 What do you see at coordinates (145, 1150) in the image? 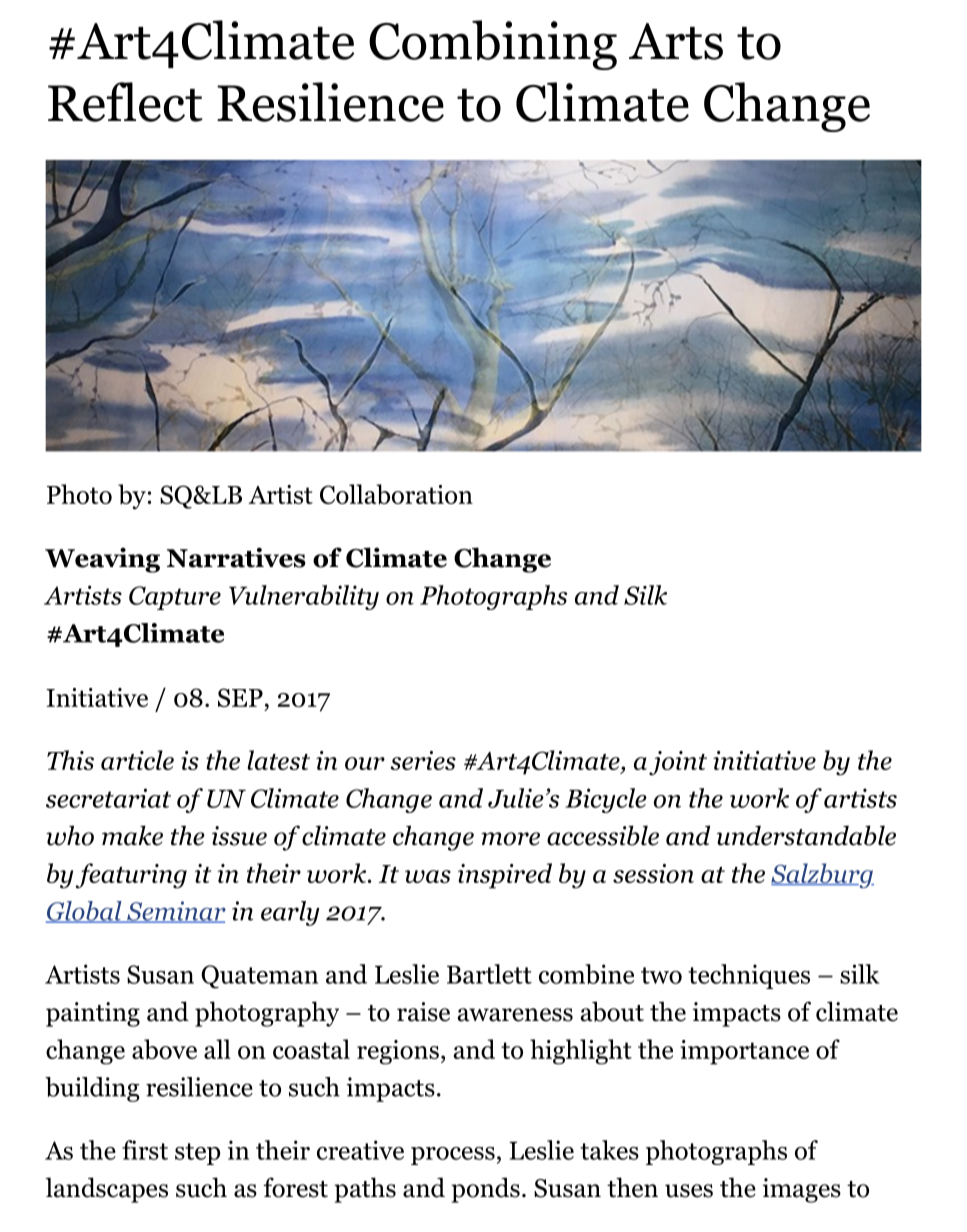
I see `first` at bounding box center [145, 1150].
